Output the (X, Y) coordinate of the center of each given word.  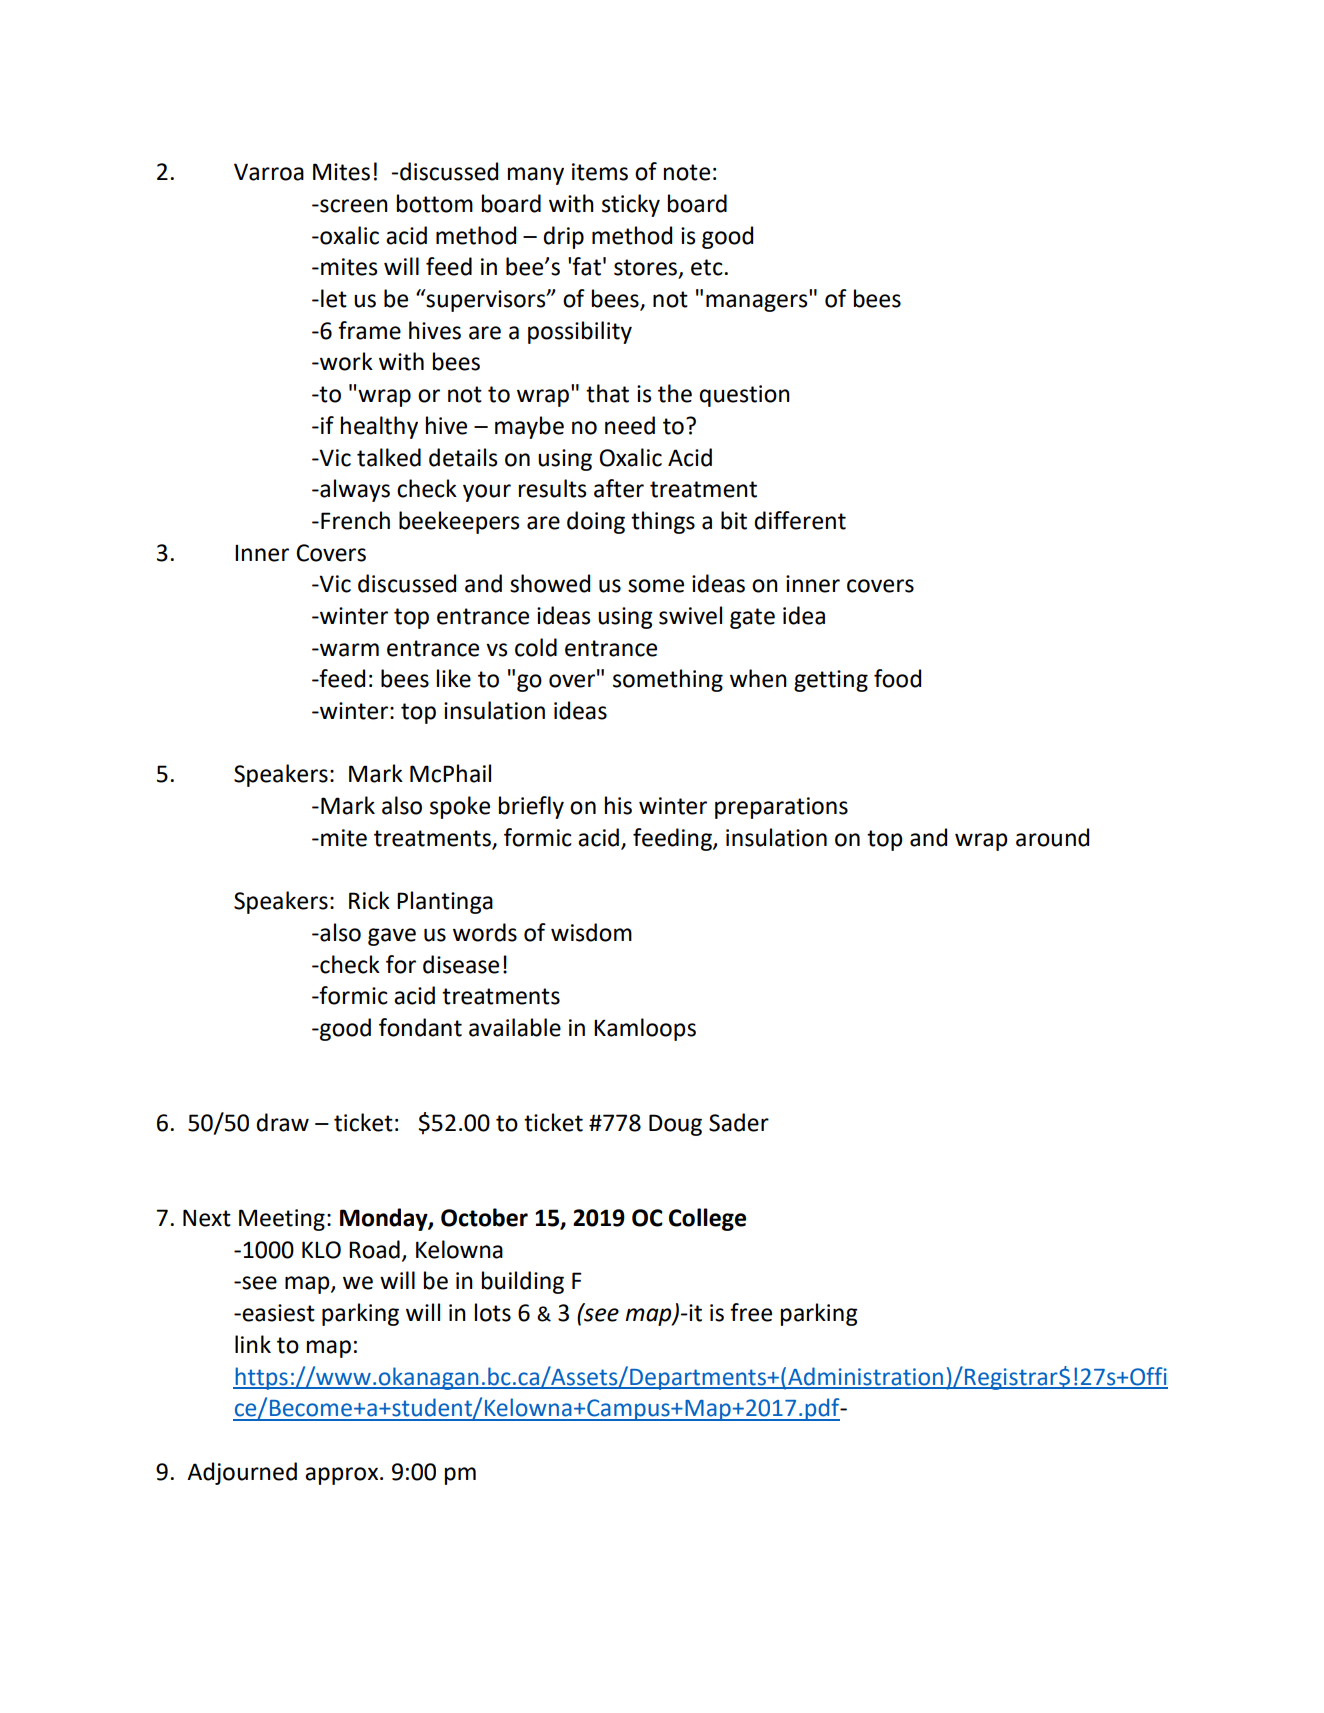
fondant (420, 1027)
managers (758, 302)
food (897, 678)
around (1052, 837)
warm (348, 650)
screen (353, 206)
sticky (631, 205)
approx (343, 1476)
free (751, 1312)
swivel (690, 615)
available (515, 1027)
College (707, 1219)
